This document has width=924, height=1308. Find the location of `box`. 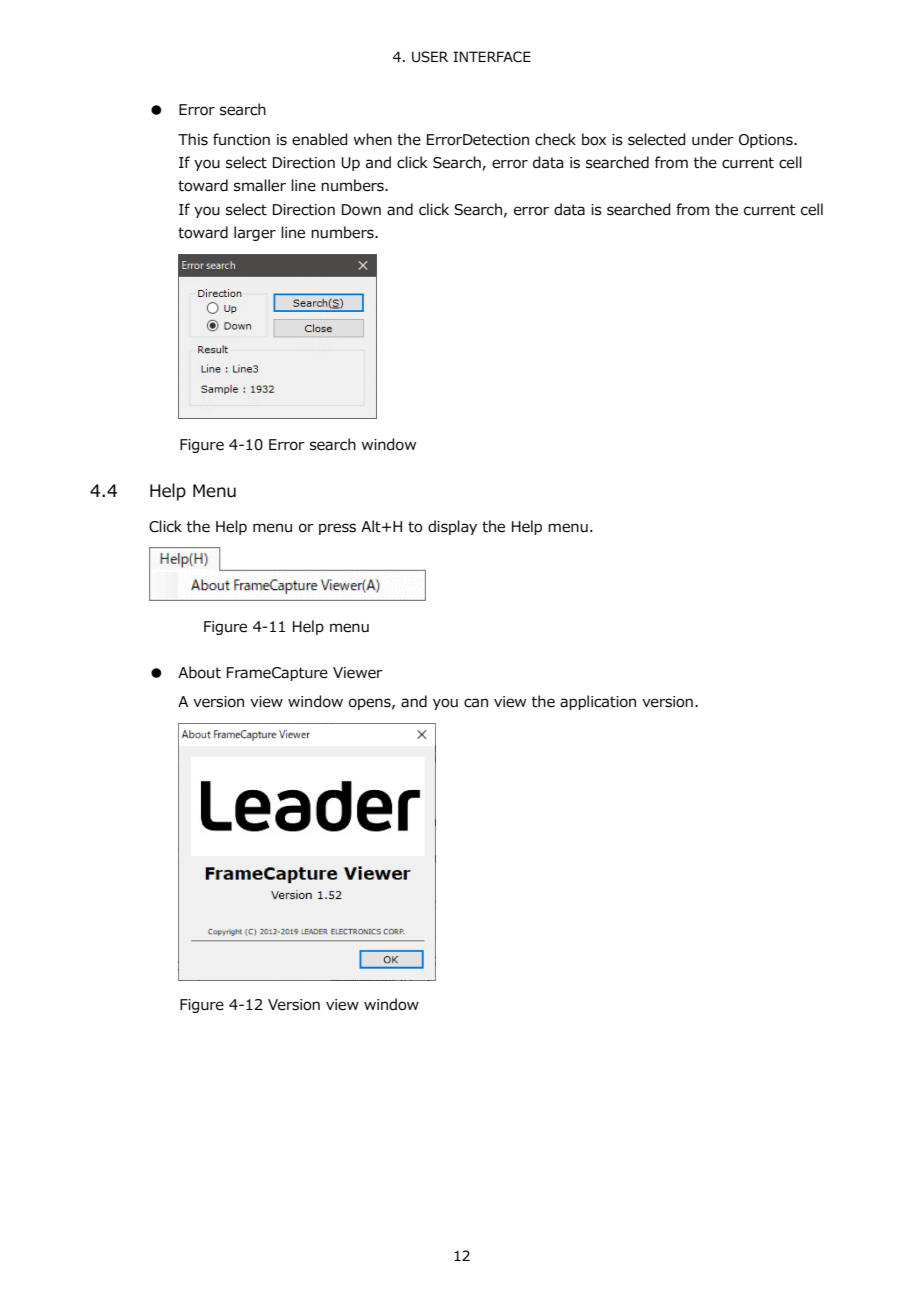

box is located at coordinates (594, 139).
